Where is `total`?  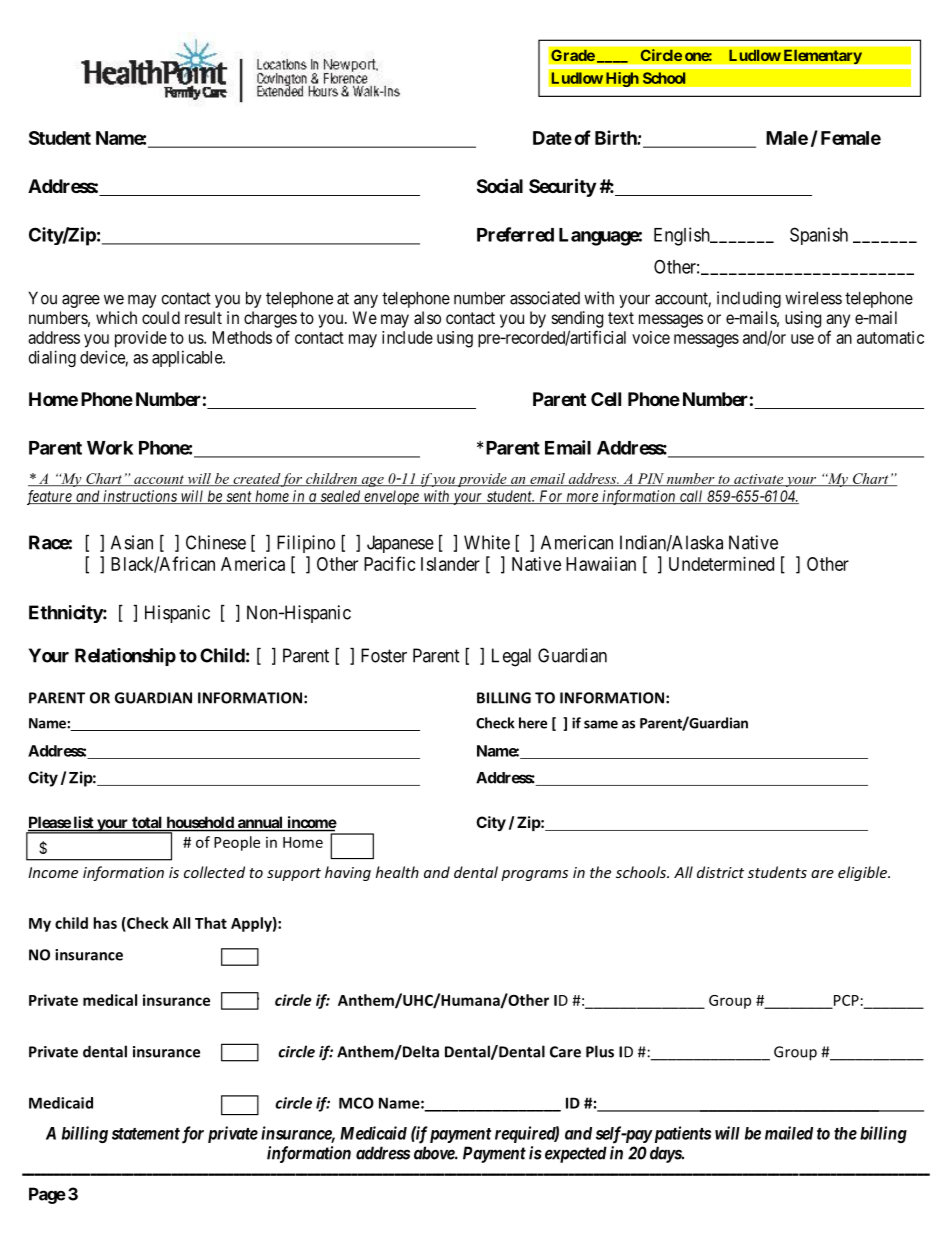
total is located at coordinates (147, 824).
